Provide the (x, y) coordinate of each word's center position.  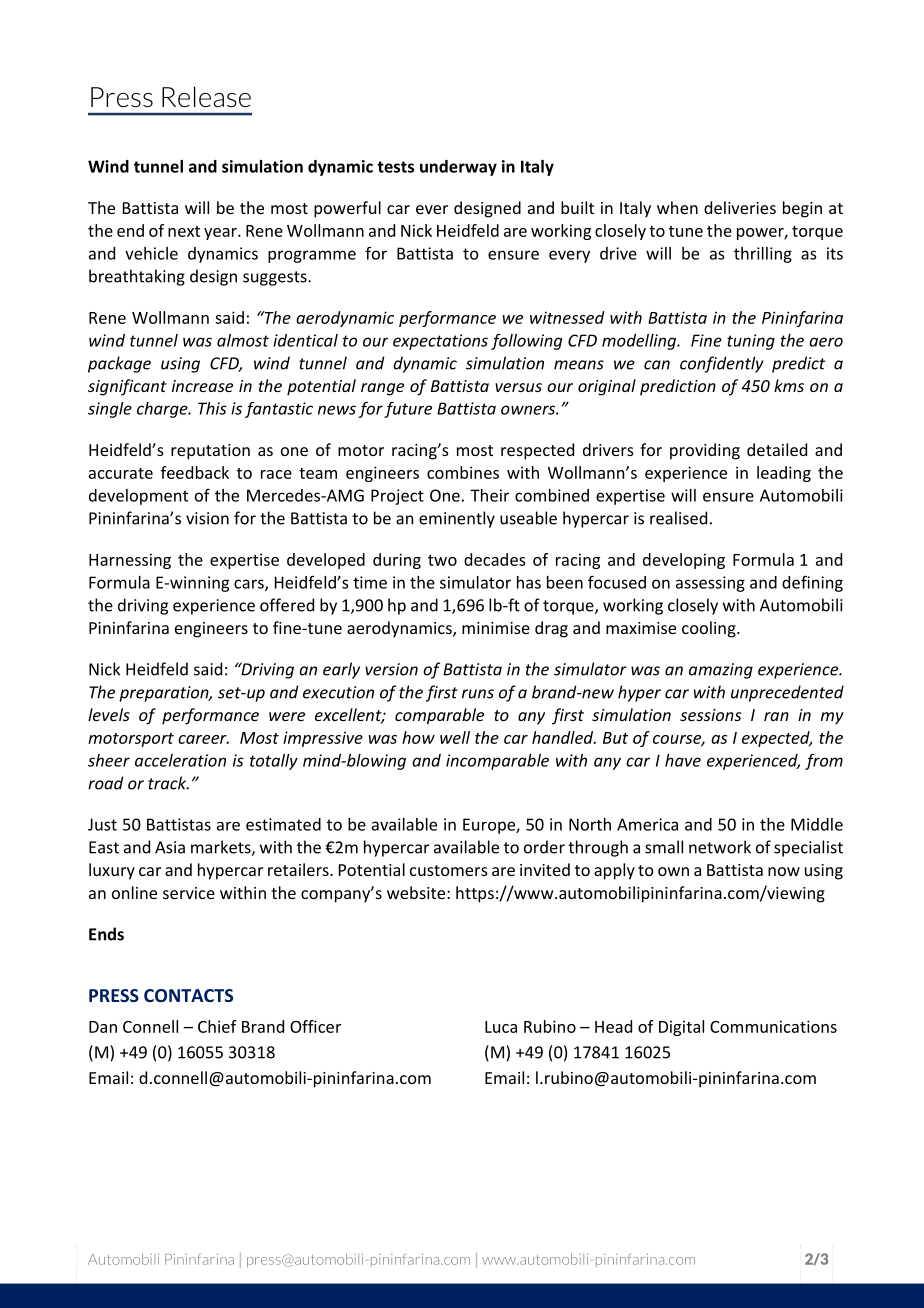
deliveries (740, 207)
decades (495, 559)
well (455, 737)
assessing (710, 584)
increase (202, 386)
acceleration (180, 760)
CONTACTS (188, 995)
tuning (751, 342)
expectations (440, 342)
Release (206, 97)
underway (458, 168)
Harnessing (130, 561)
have (683, 760)
